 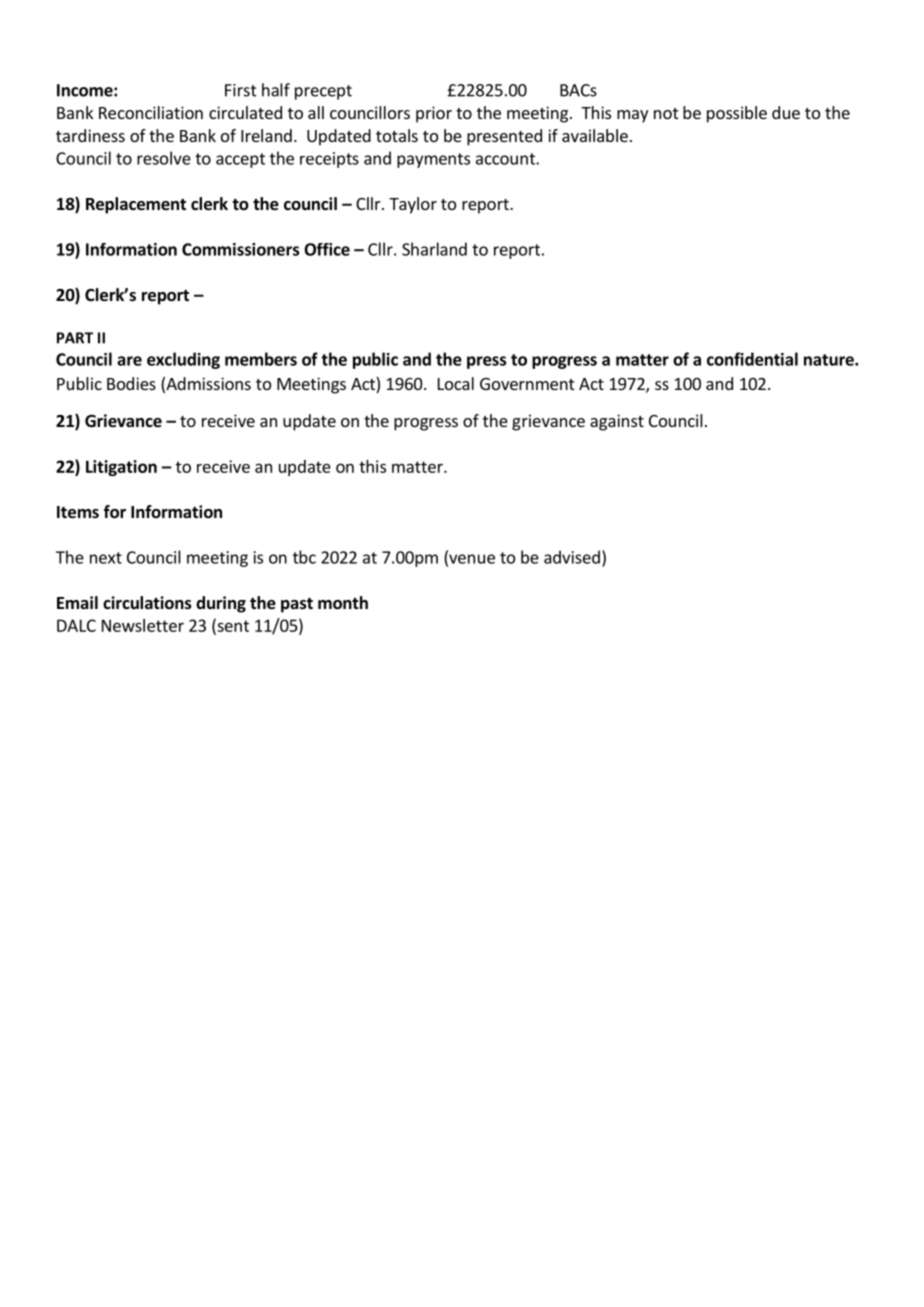 What do you see at coordinates (240, 249) in the page?
I see `Commissioners` at bounding box center [240, 249].
